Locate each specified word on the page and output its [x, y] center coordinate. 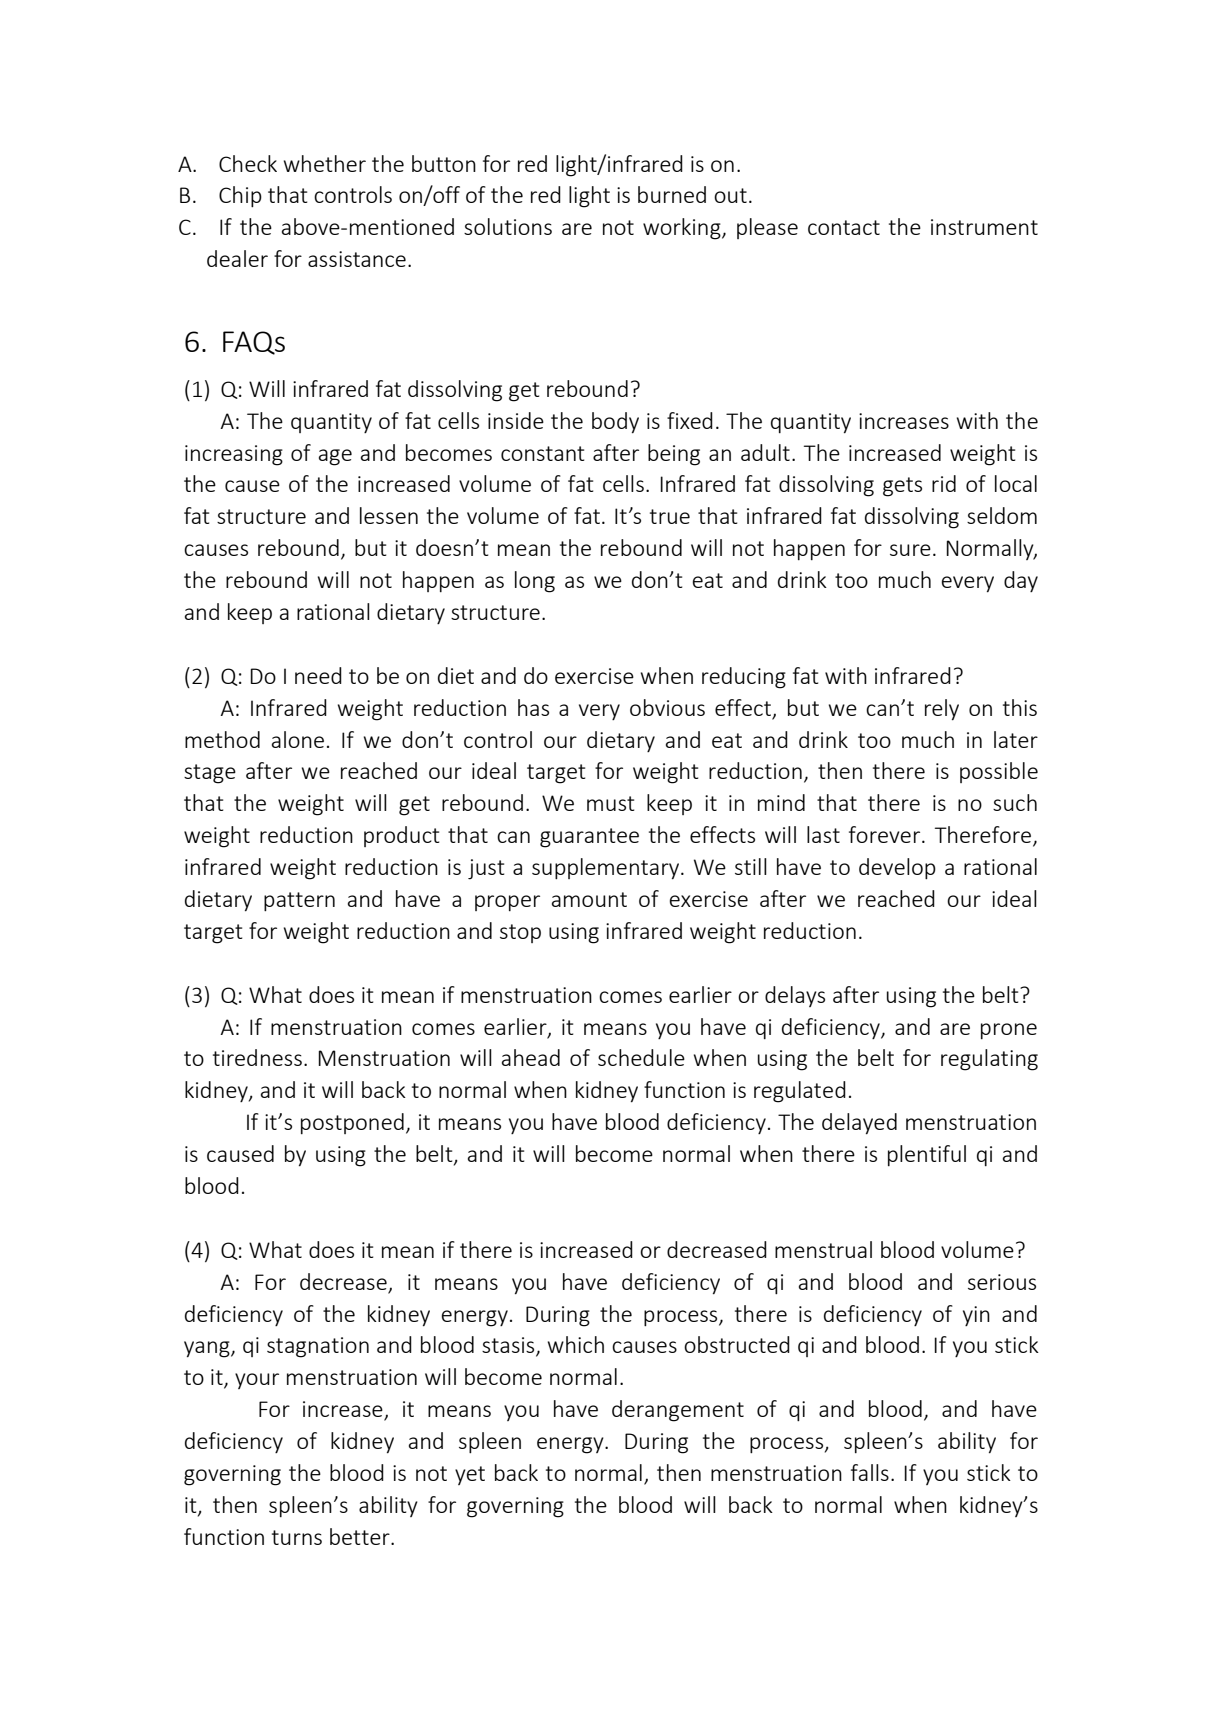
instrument [984, 227]
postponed [352, 1123]
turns [297, 1537]
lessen [389, 515]
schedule [641, 1057]
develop [897, 868]
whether [325, 163]
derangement [678, 1411]
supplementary [607, 869]
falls [870, 1472]
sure [910, 550]
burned [672, 194]
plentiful [927, 1155]
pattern [299, 901]
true [670, 516]
